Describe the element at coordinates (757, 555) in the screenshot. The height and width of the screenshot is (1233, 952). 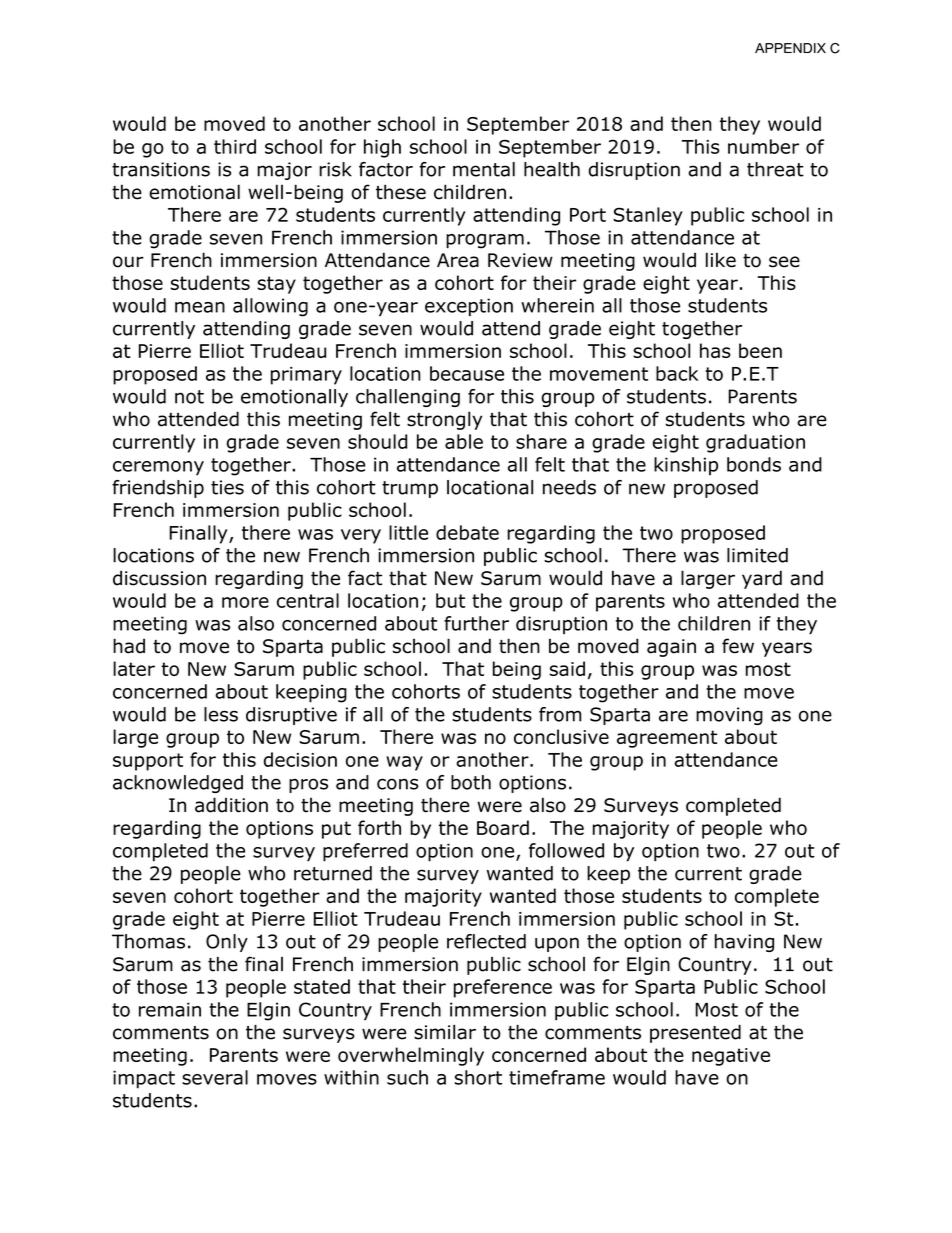
I see `limited` at that location.
